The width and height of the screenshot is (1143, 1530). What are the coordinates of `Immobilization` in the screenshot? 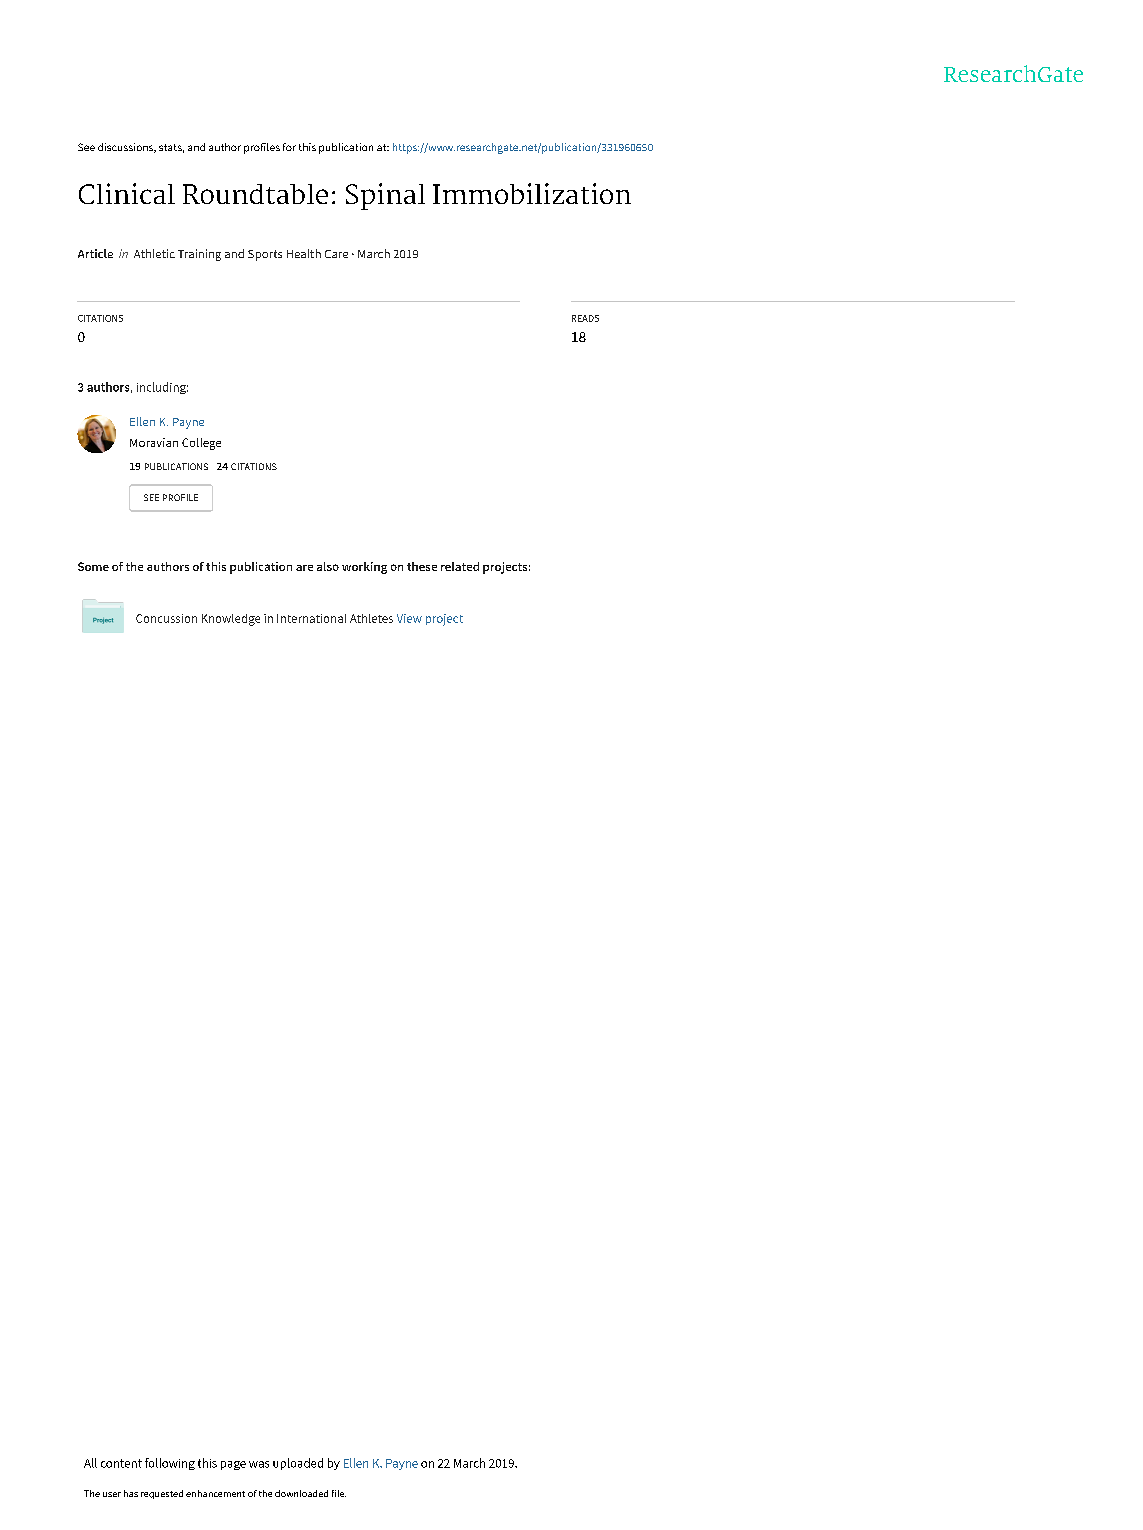 It's located at (532, 193).
